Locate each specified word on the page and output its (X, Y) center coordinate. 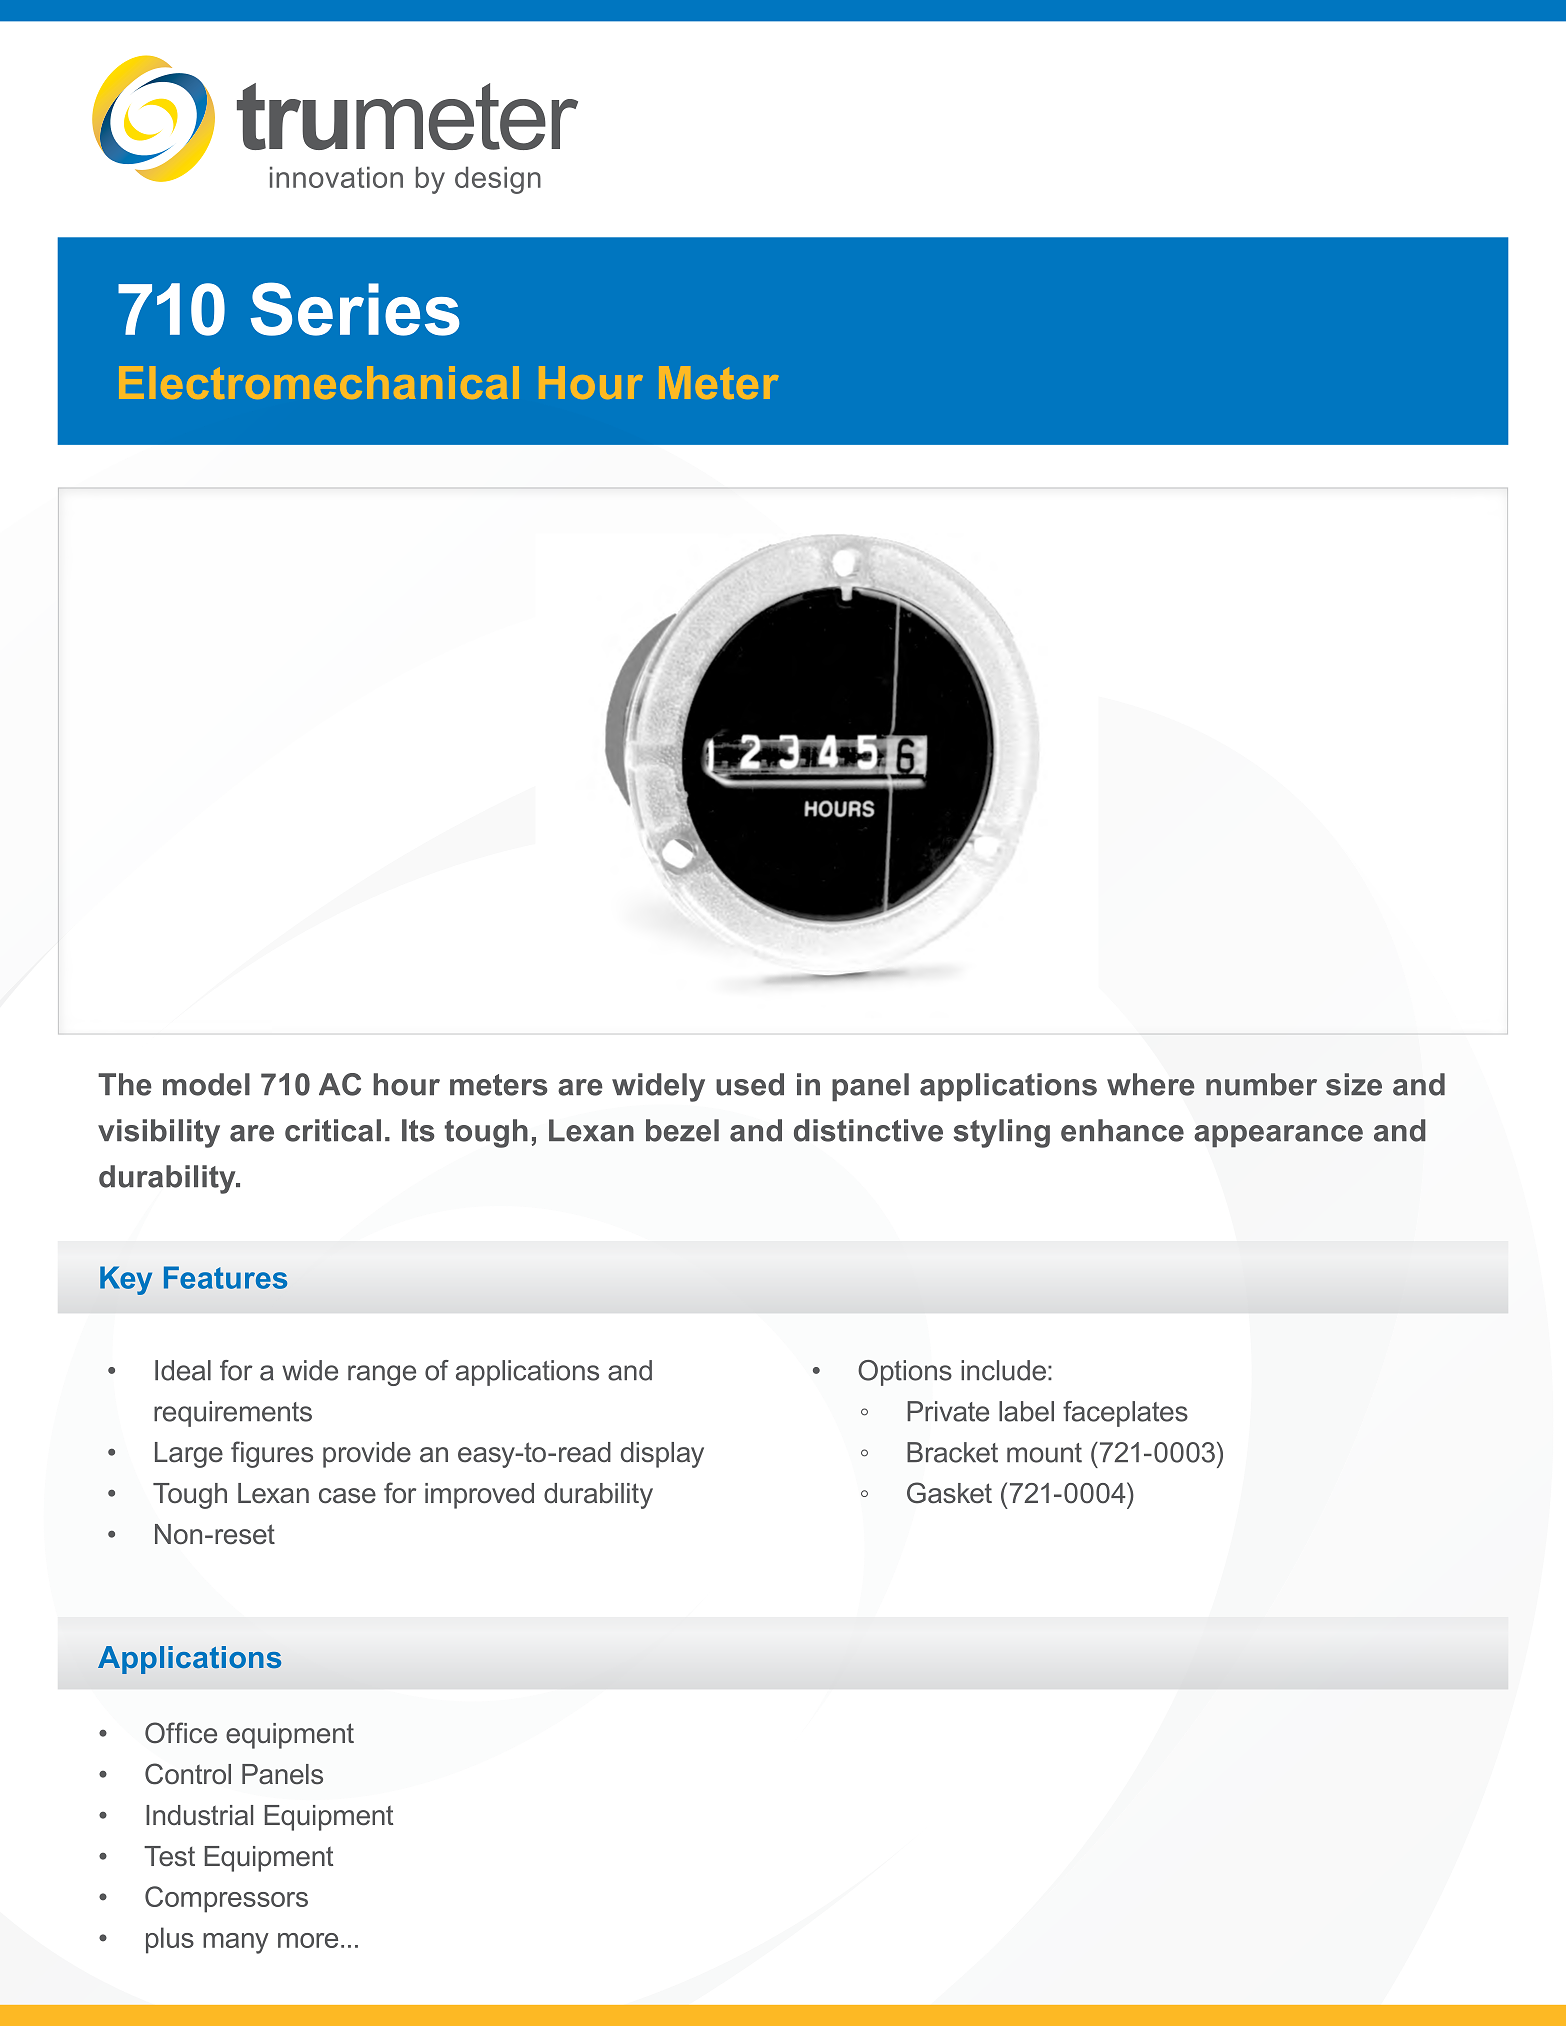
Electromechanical (319, 382)
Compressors (226, 1899)
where (1151, 1084)
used (750, 1084)
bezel (682, 1130)
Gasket (949, 1493)
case (347, 1496)
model (206, 1084)
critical (333, 1130)
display (662, 1455)
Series (355, 309)
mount (1044, 1453)
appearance (1278, 1136)
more (308, 1940)
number (1261, 1084)
